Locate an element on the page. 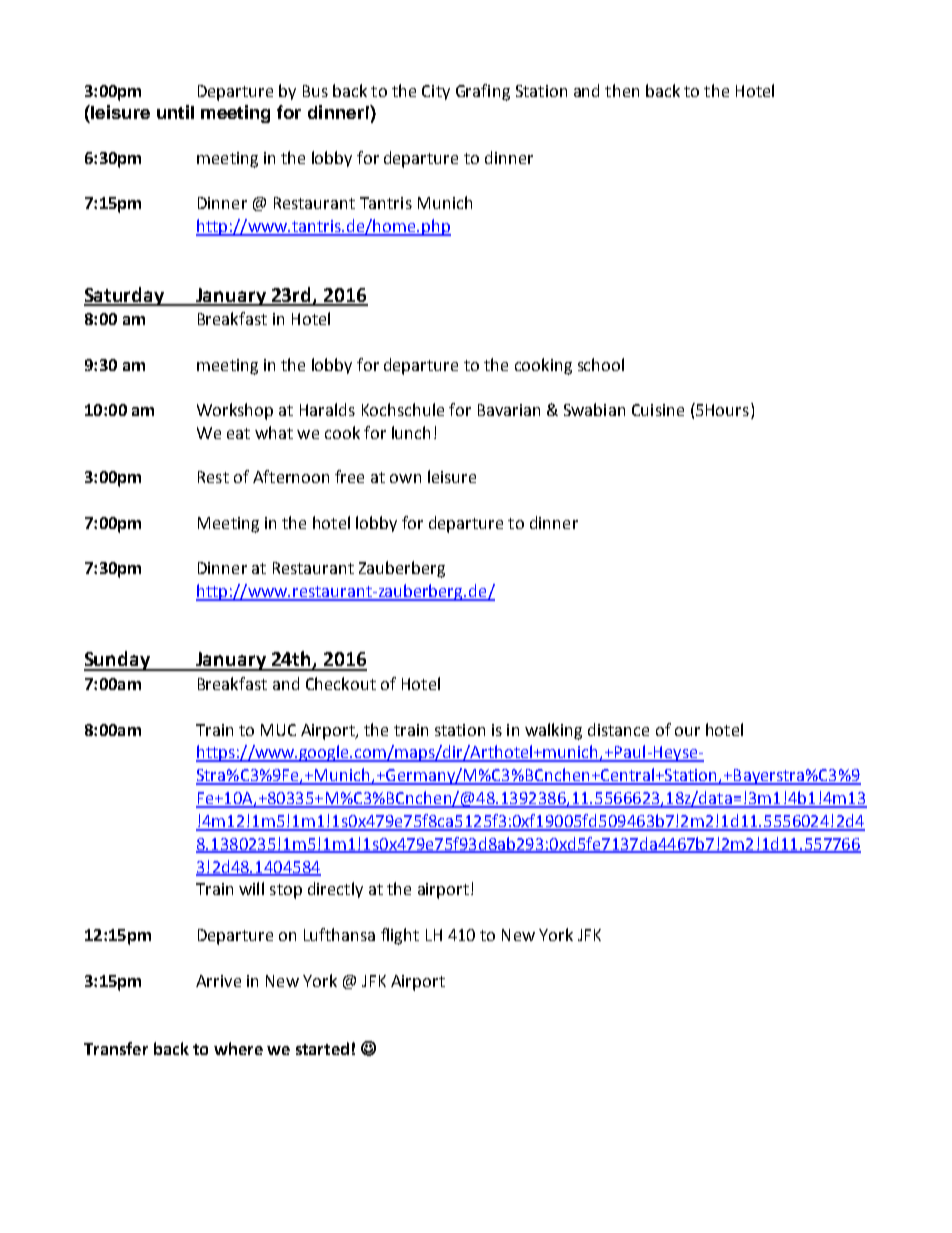 The image size is (952, 1233). own is located at coordinates (405, 478).
